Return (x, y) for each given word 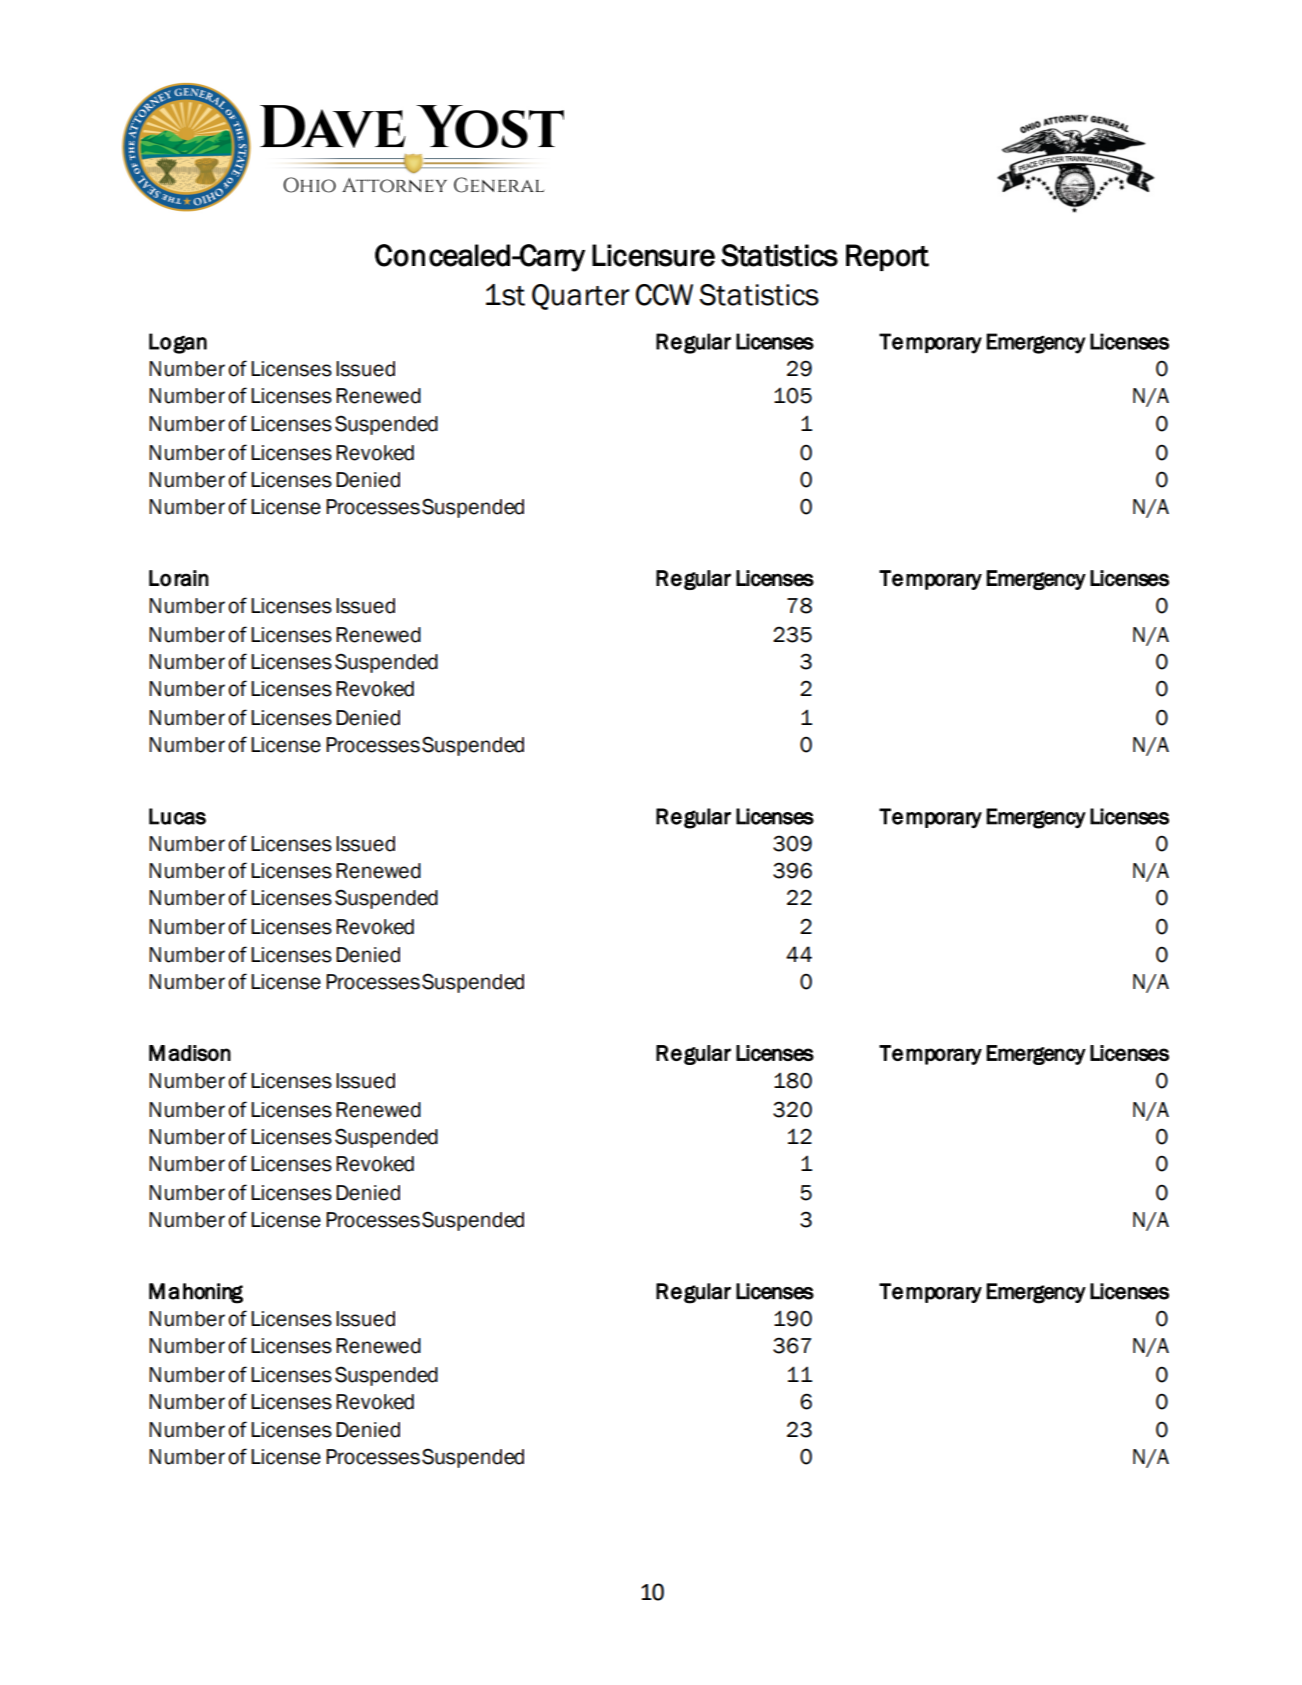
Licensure (653, 255)
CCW (664, 295)
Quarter (581, 297)
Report (887, 257)
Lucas (177, 816)
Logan (178, 343)
